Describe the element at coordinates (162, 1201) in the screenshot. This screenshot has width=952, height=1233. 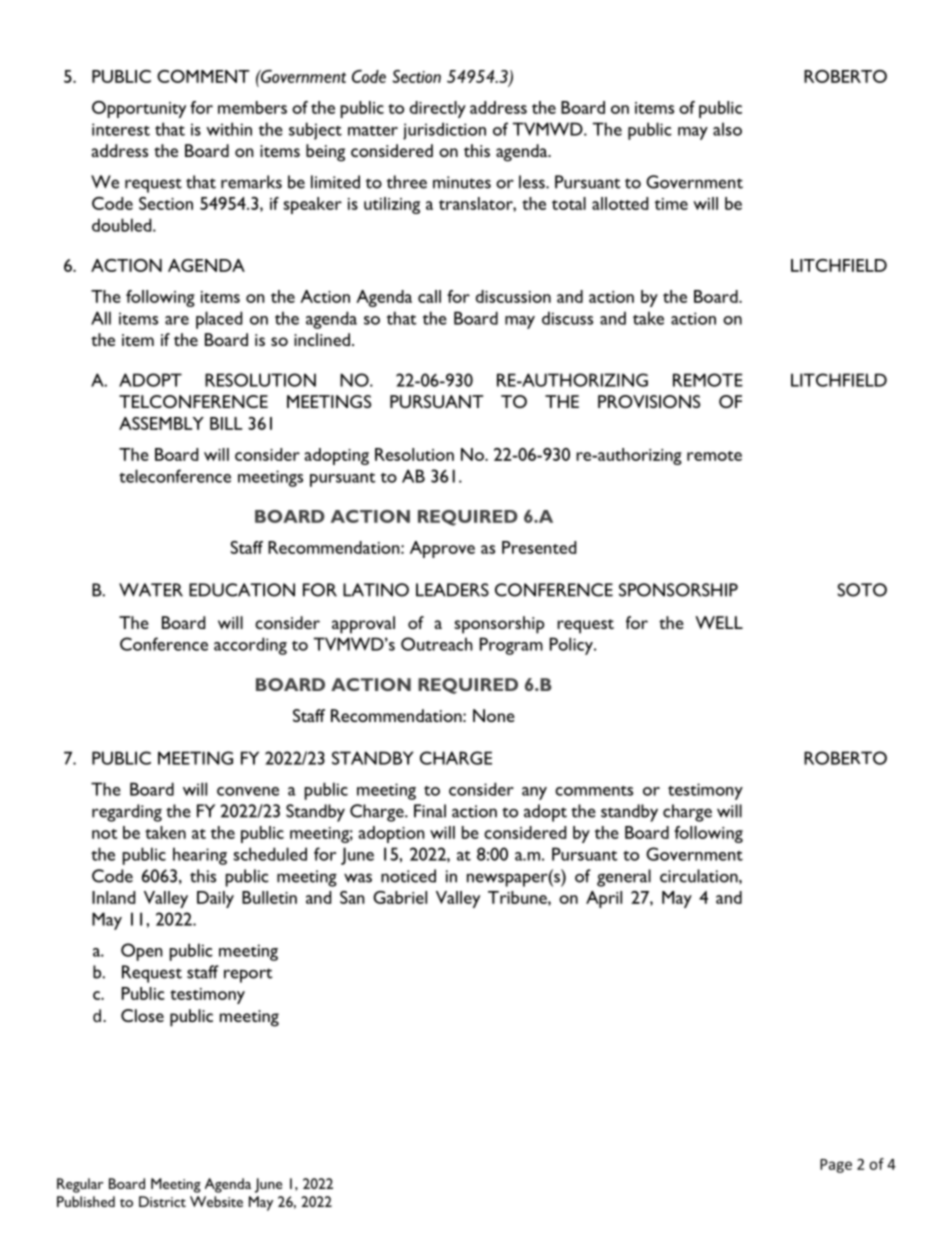
I see `District` at that location.
